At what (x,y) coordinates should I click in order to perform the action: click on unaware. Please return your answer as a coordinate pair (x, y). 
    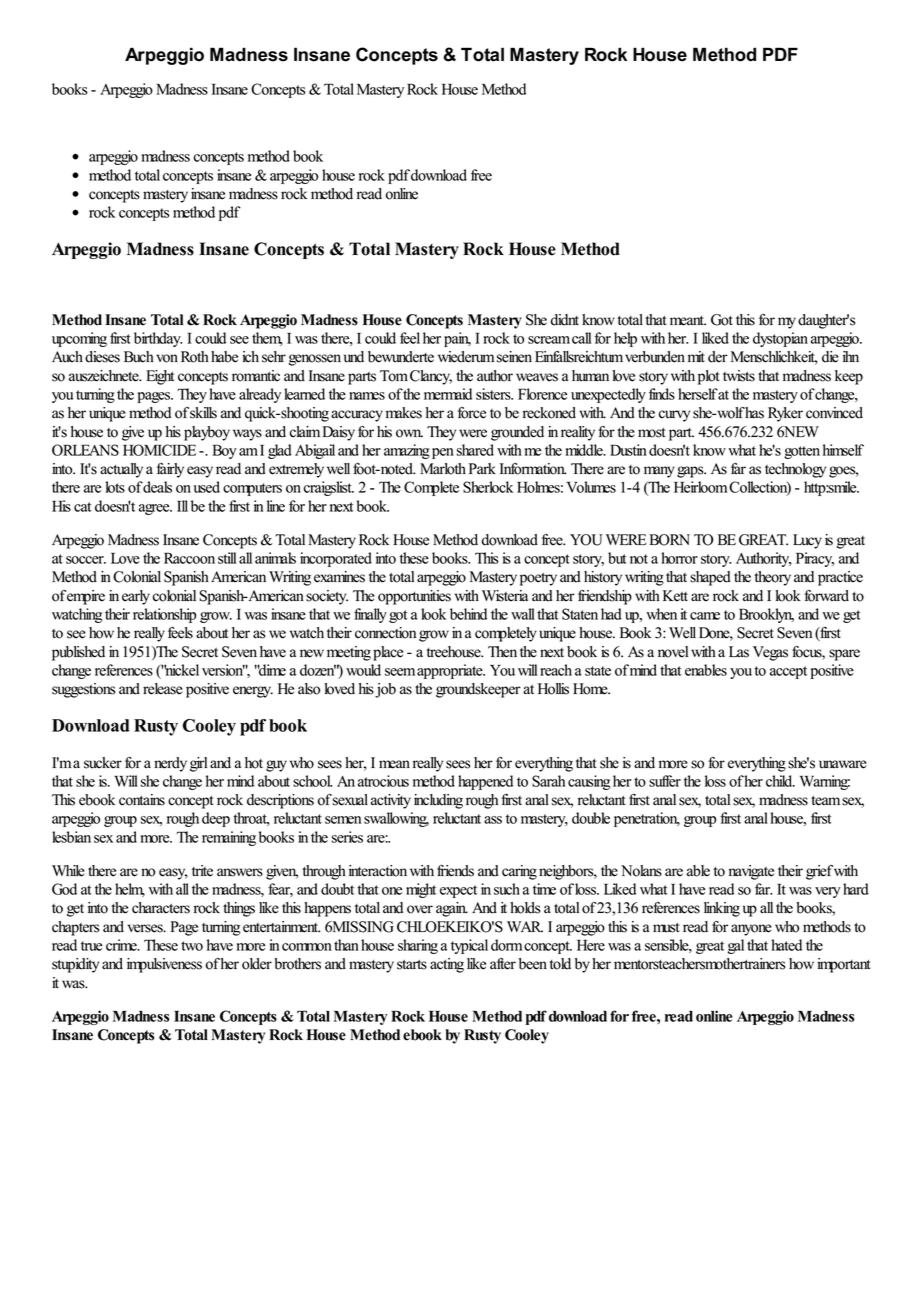
    Looking at the image, I should click on (843, 764).
